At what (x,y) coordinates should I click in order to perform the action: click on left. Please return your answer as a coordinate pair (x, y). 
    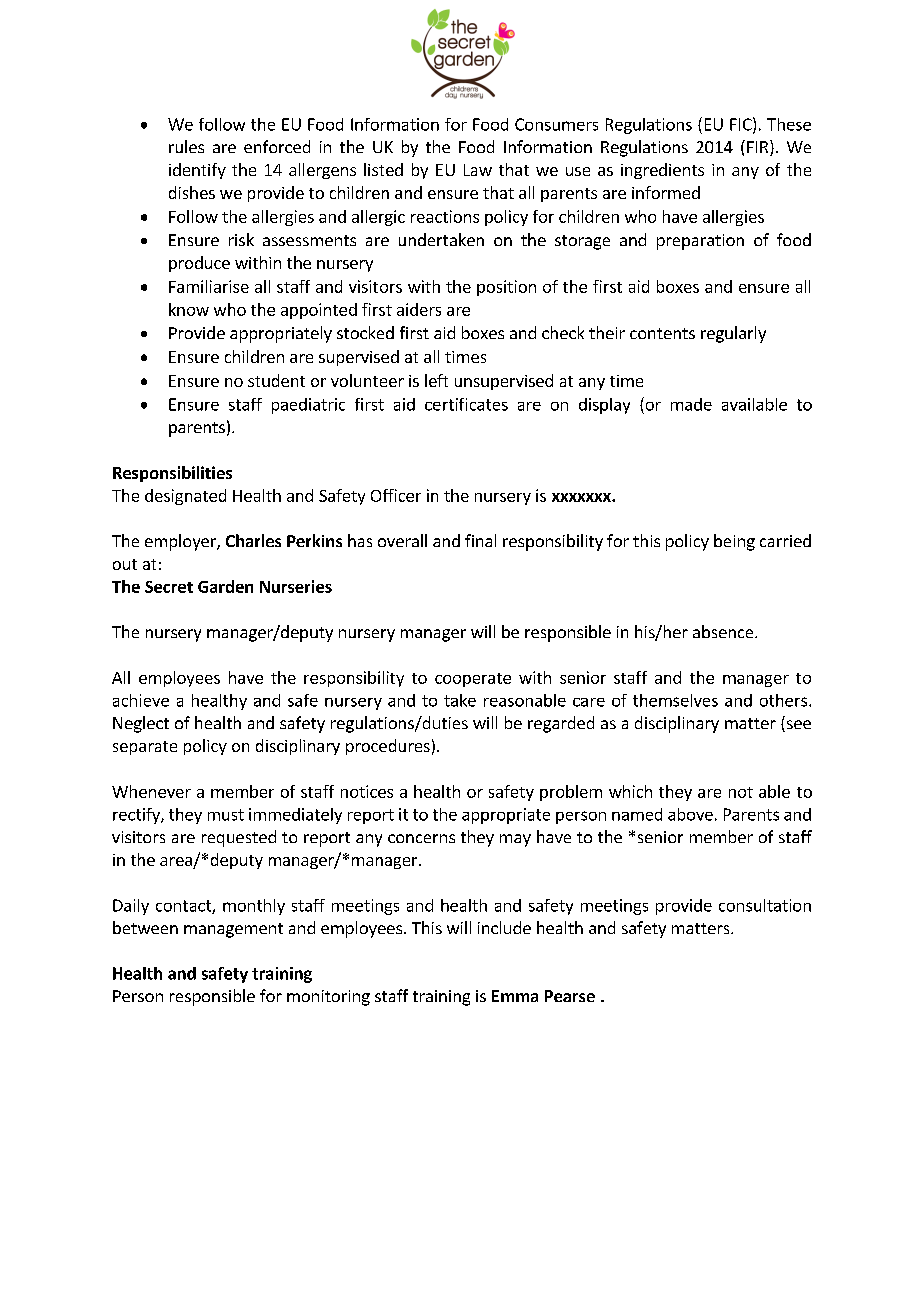
    Looking at the image, I should click on (436, 380).
